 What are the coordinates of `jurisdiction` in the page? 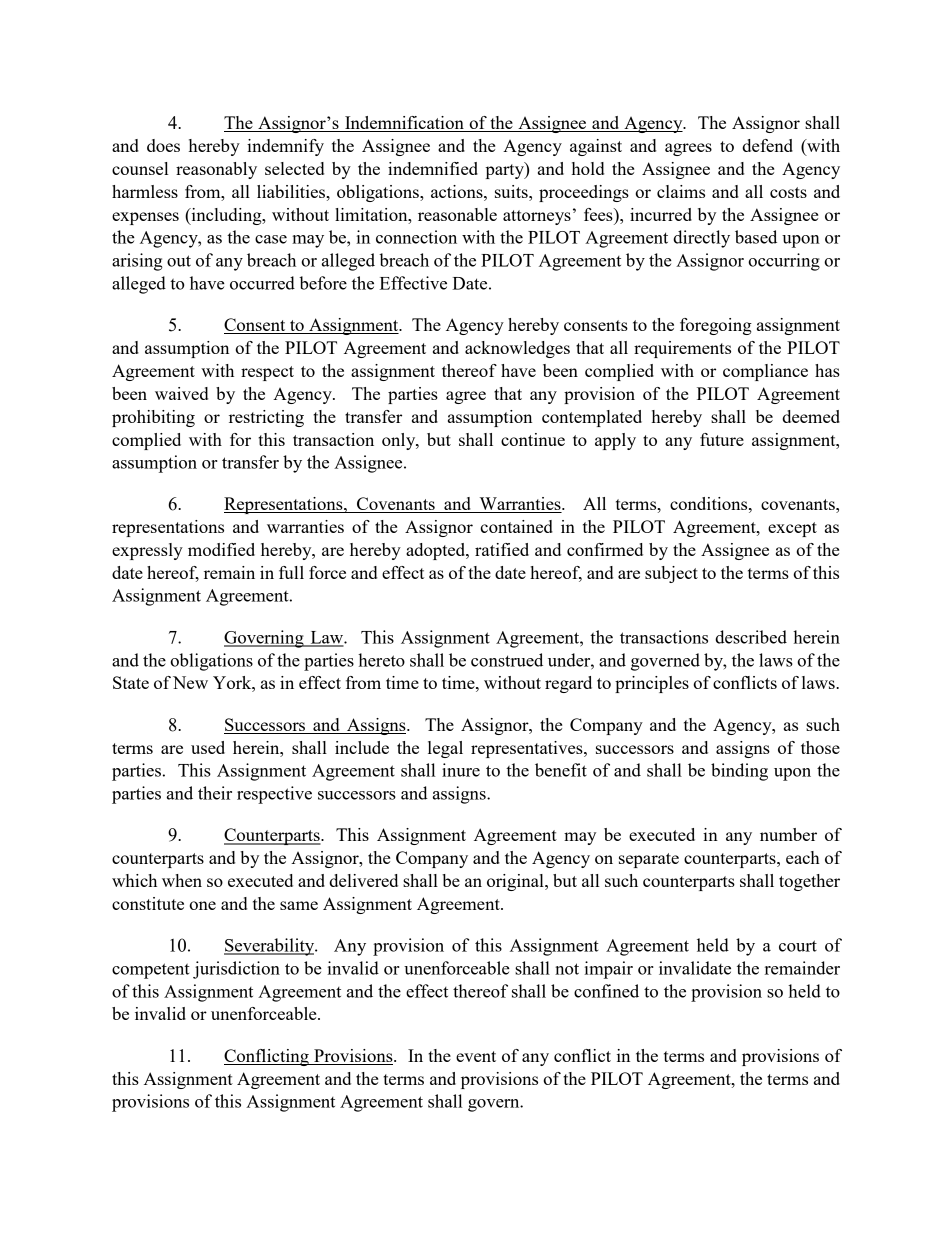 It's located at (236, 970).
